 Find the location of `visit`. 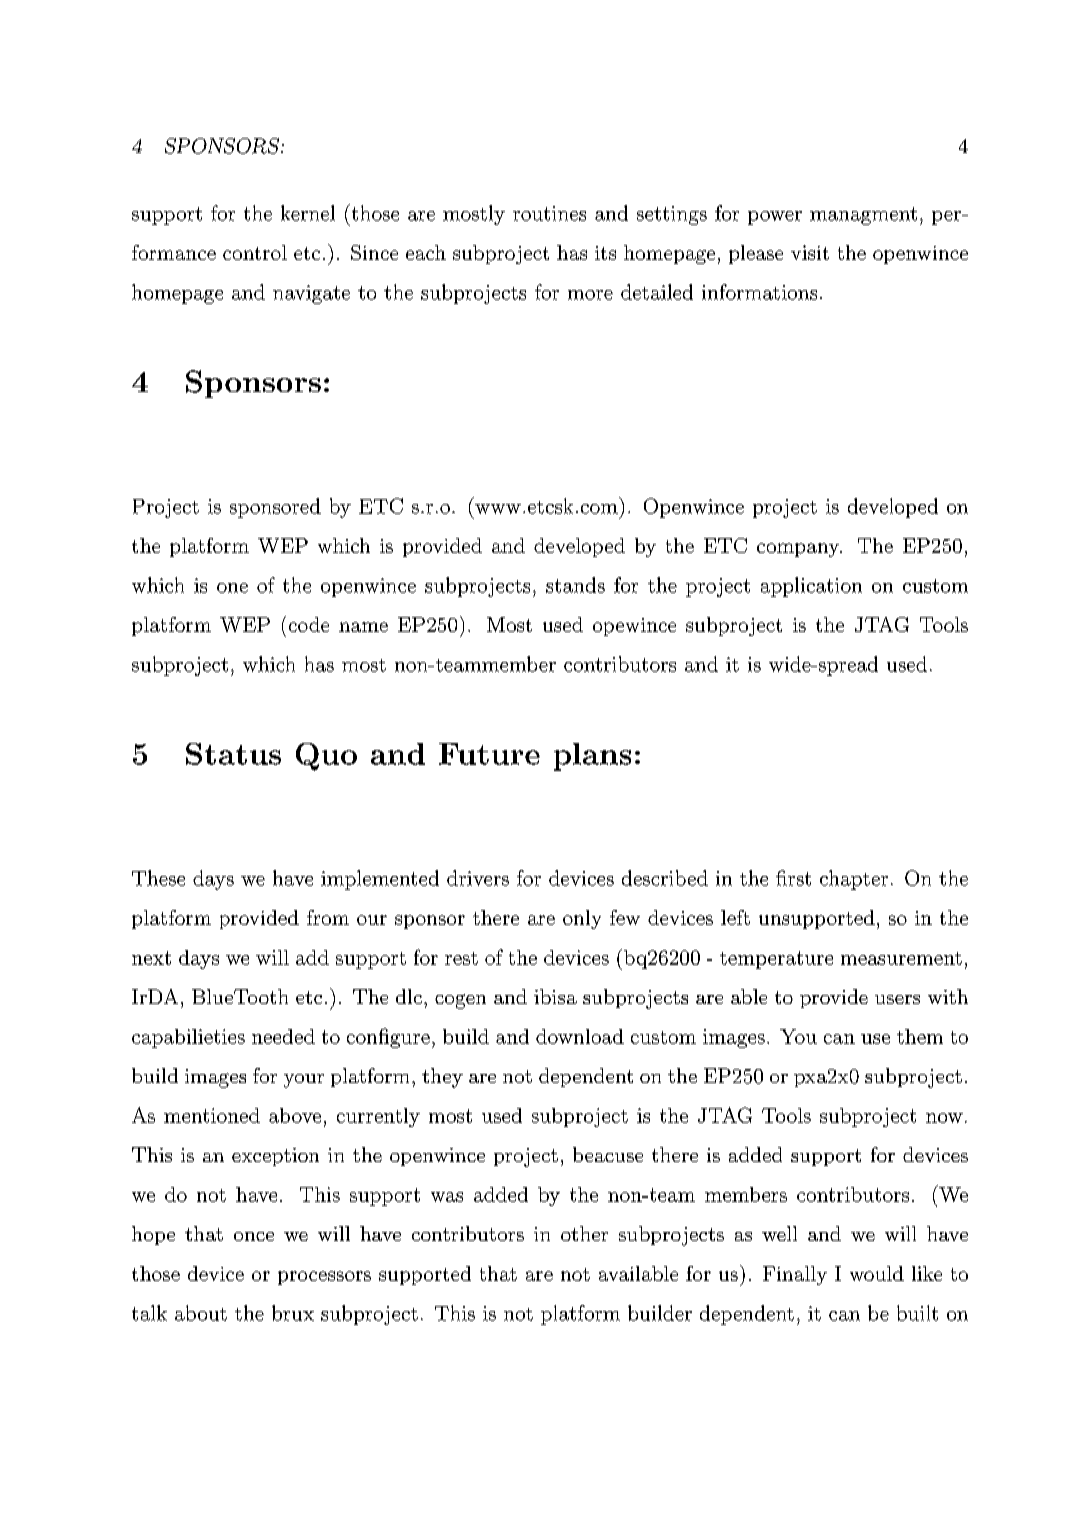

visit is located at coordinates (810, 252).
